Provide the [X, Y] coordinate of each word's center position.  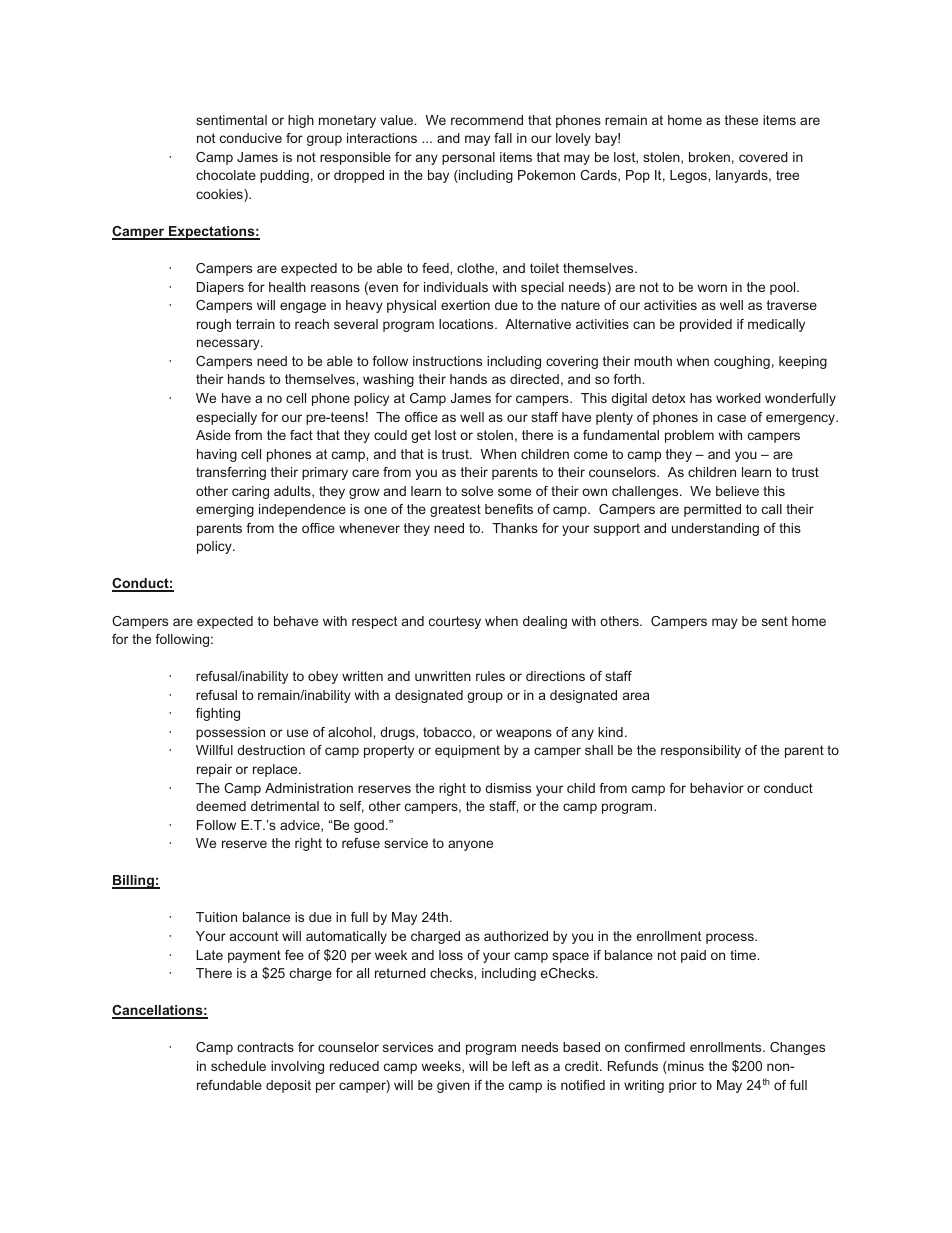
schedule [238, 1066]
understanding [715, 529]
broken [709, 157]
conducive [251, 138]
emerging [225, 510]
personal [468, 158]
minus [685, 1067]
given [453, 1086]
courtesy [455, 622]
